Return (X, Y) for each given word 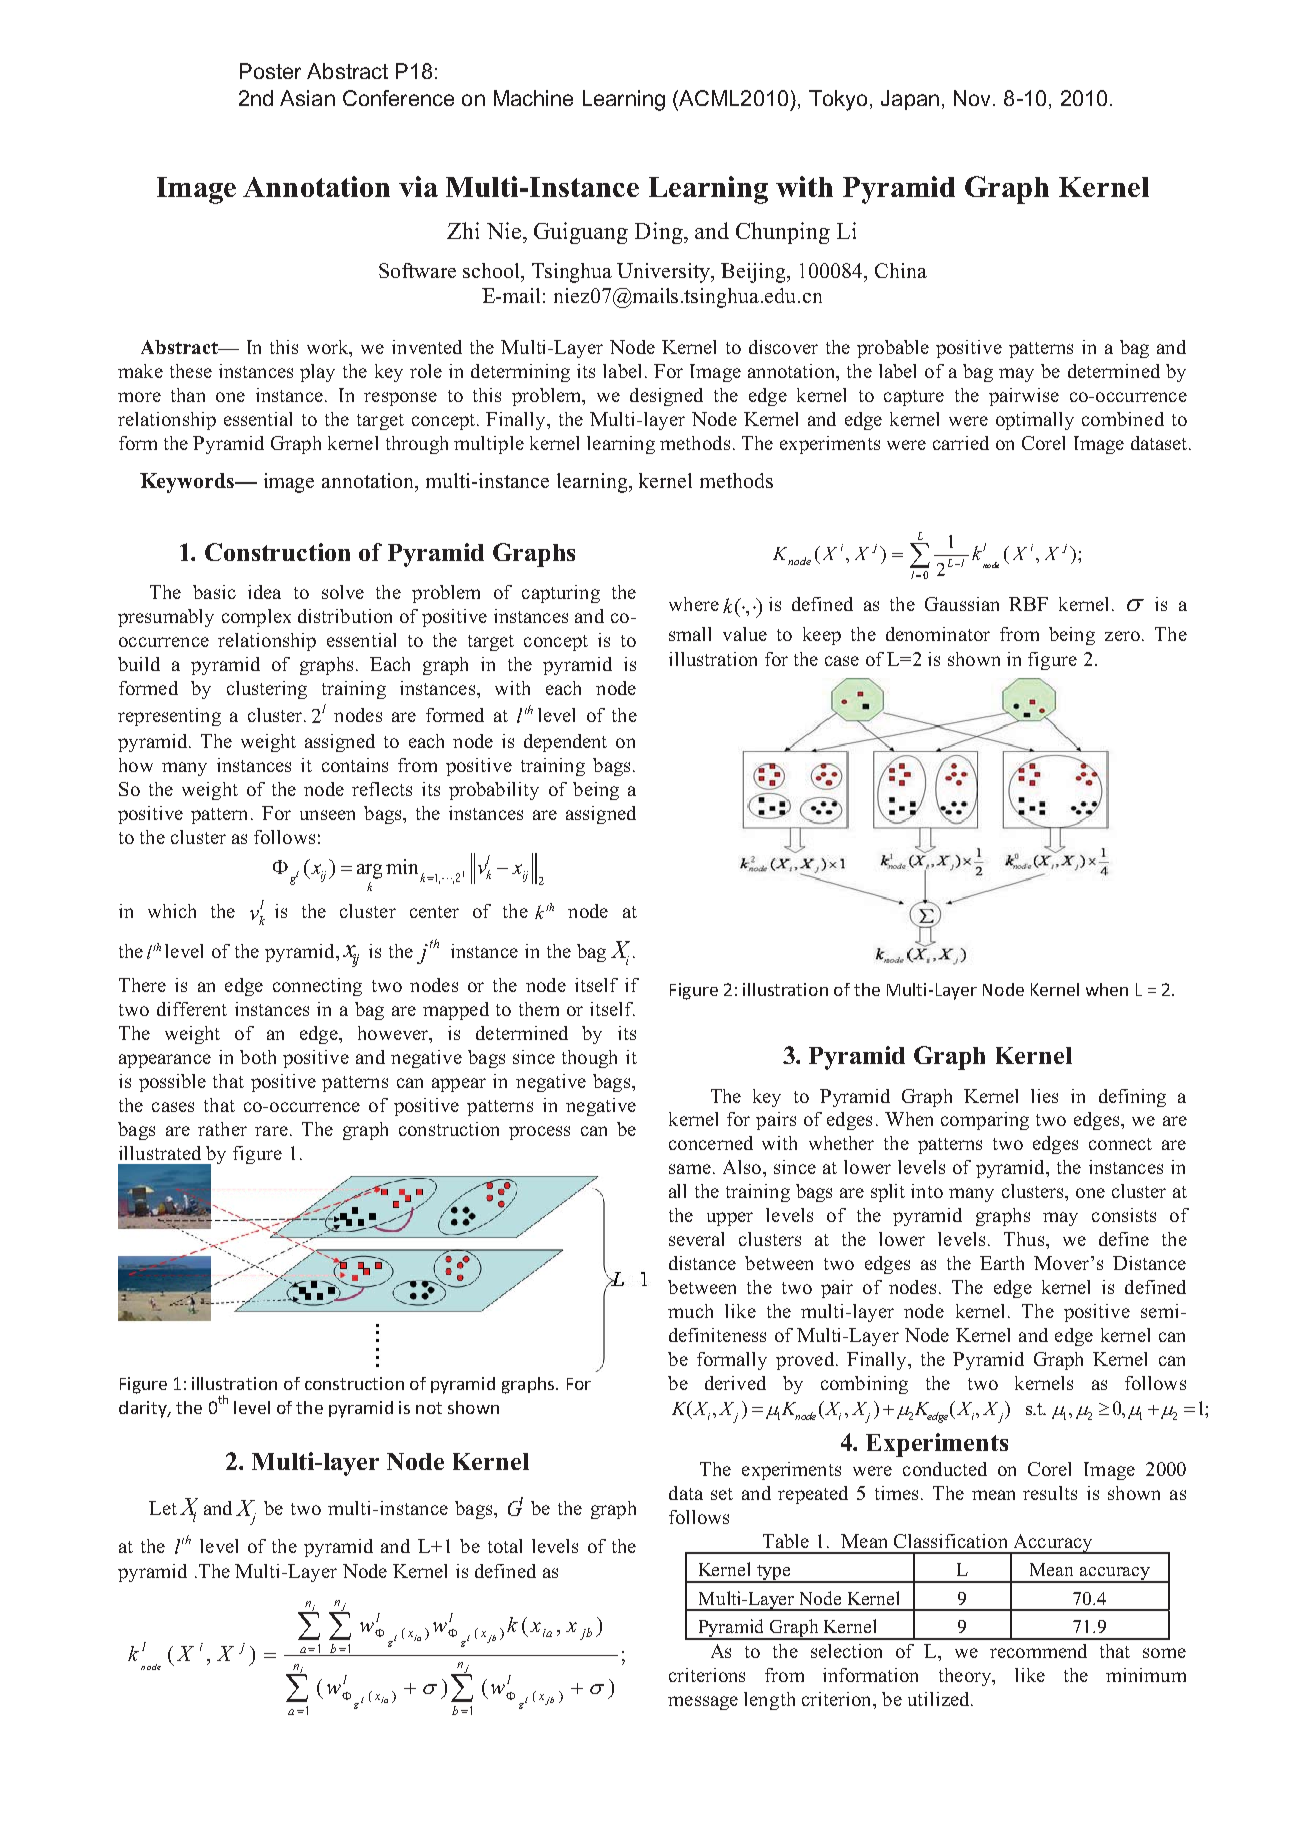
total (505, 1546)
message (703, 1703)
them (539, 1009)
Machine (533, 98)
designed (666, 397)
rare (271, 1131)
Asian (307, 98)
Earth (1002, 1263)
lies (1044, 1096)
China (901, 270)
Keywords (188, 483)
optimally (1035, 421)
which (172, 911)
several (696, 1239)
